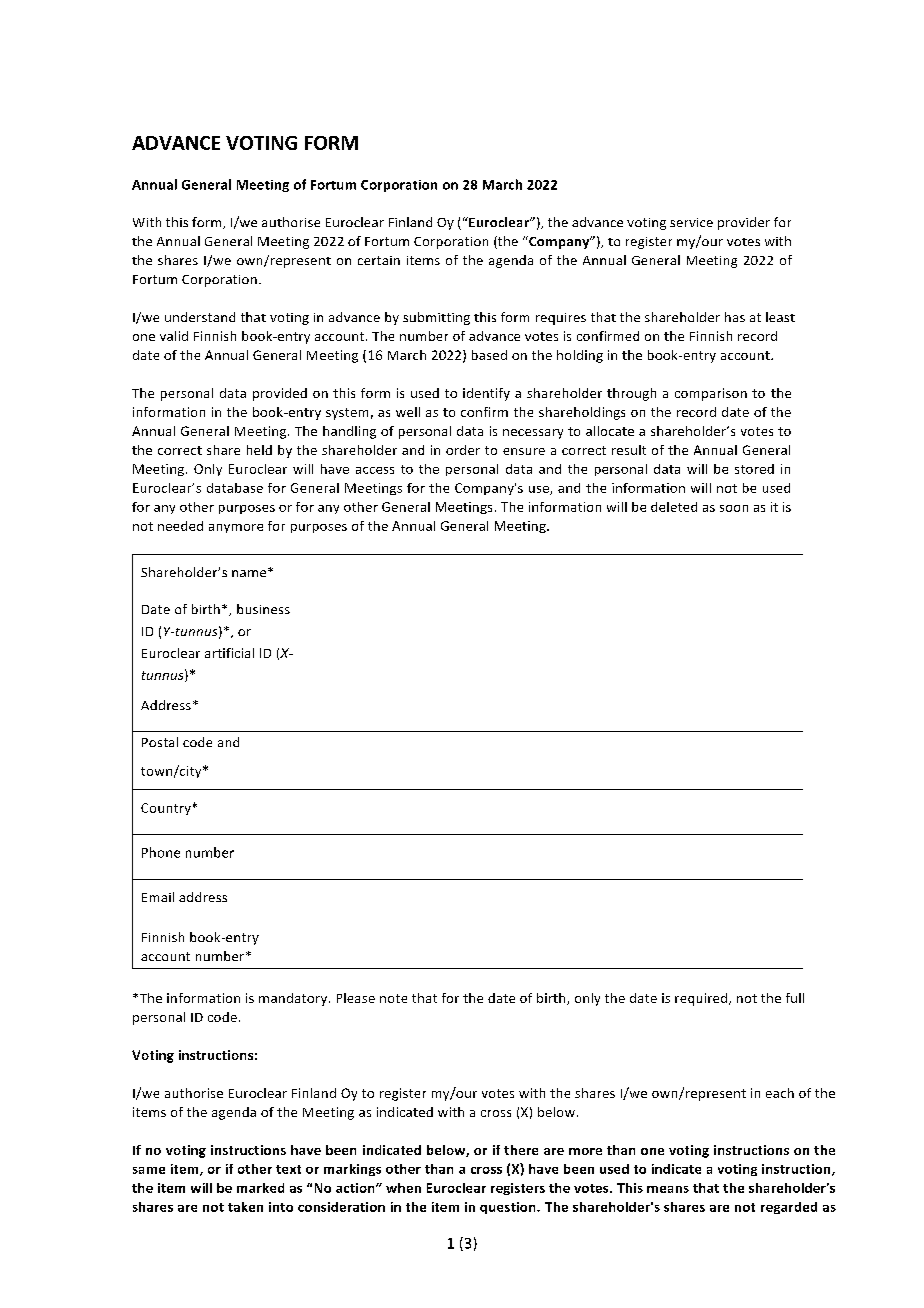 This screenshot has height=1308, width=924. What do you see at coordinates (160, 742) in the screenshot?
I see `Postal` at bounding box center [160, 742].
